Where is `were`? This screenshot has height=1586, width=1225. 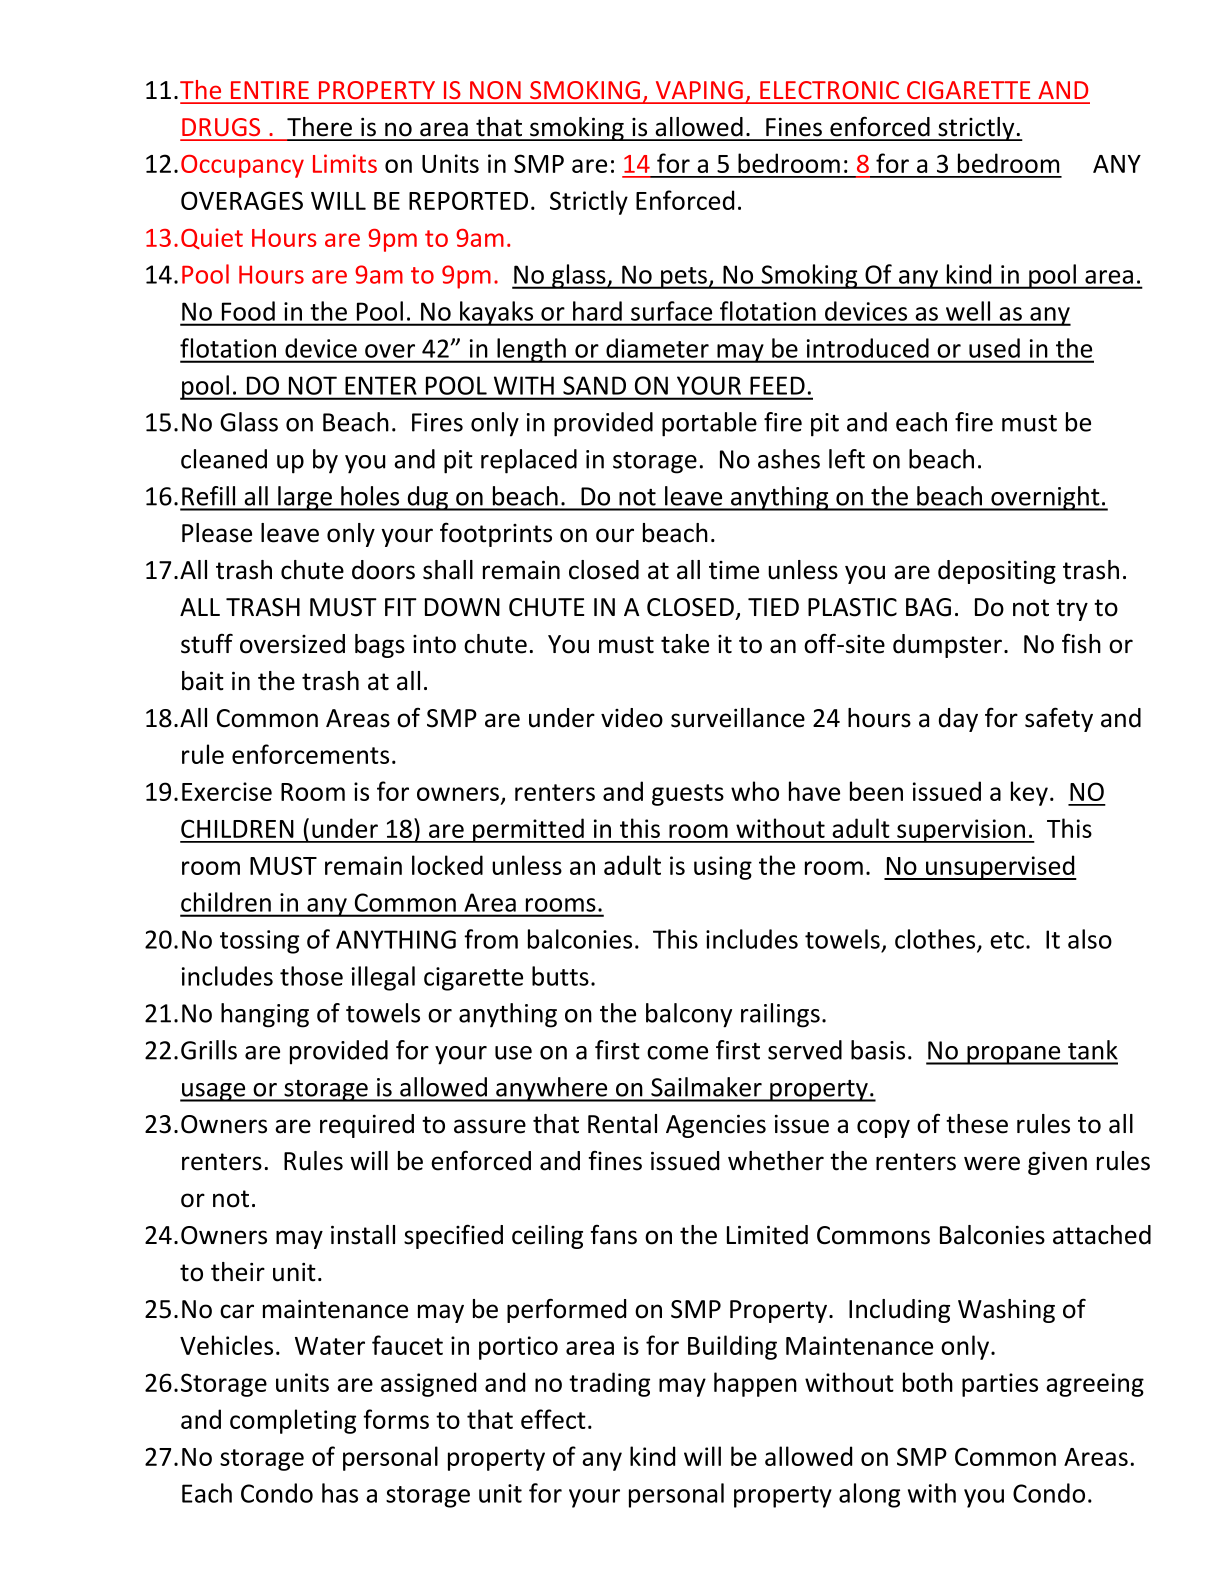
were is located at coordinates (992, 1163).
